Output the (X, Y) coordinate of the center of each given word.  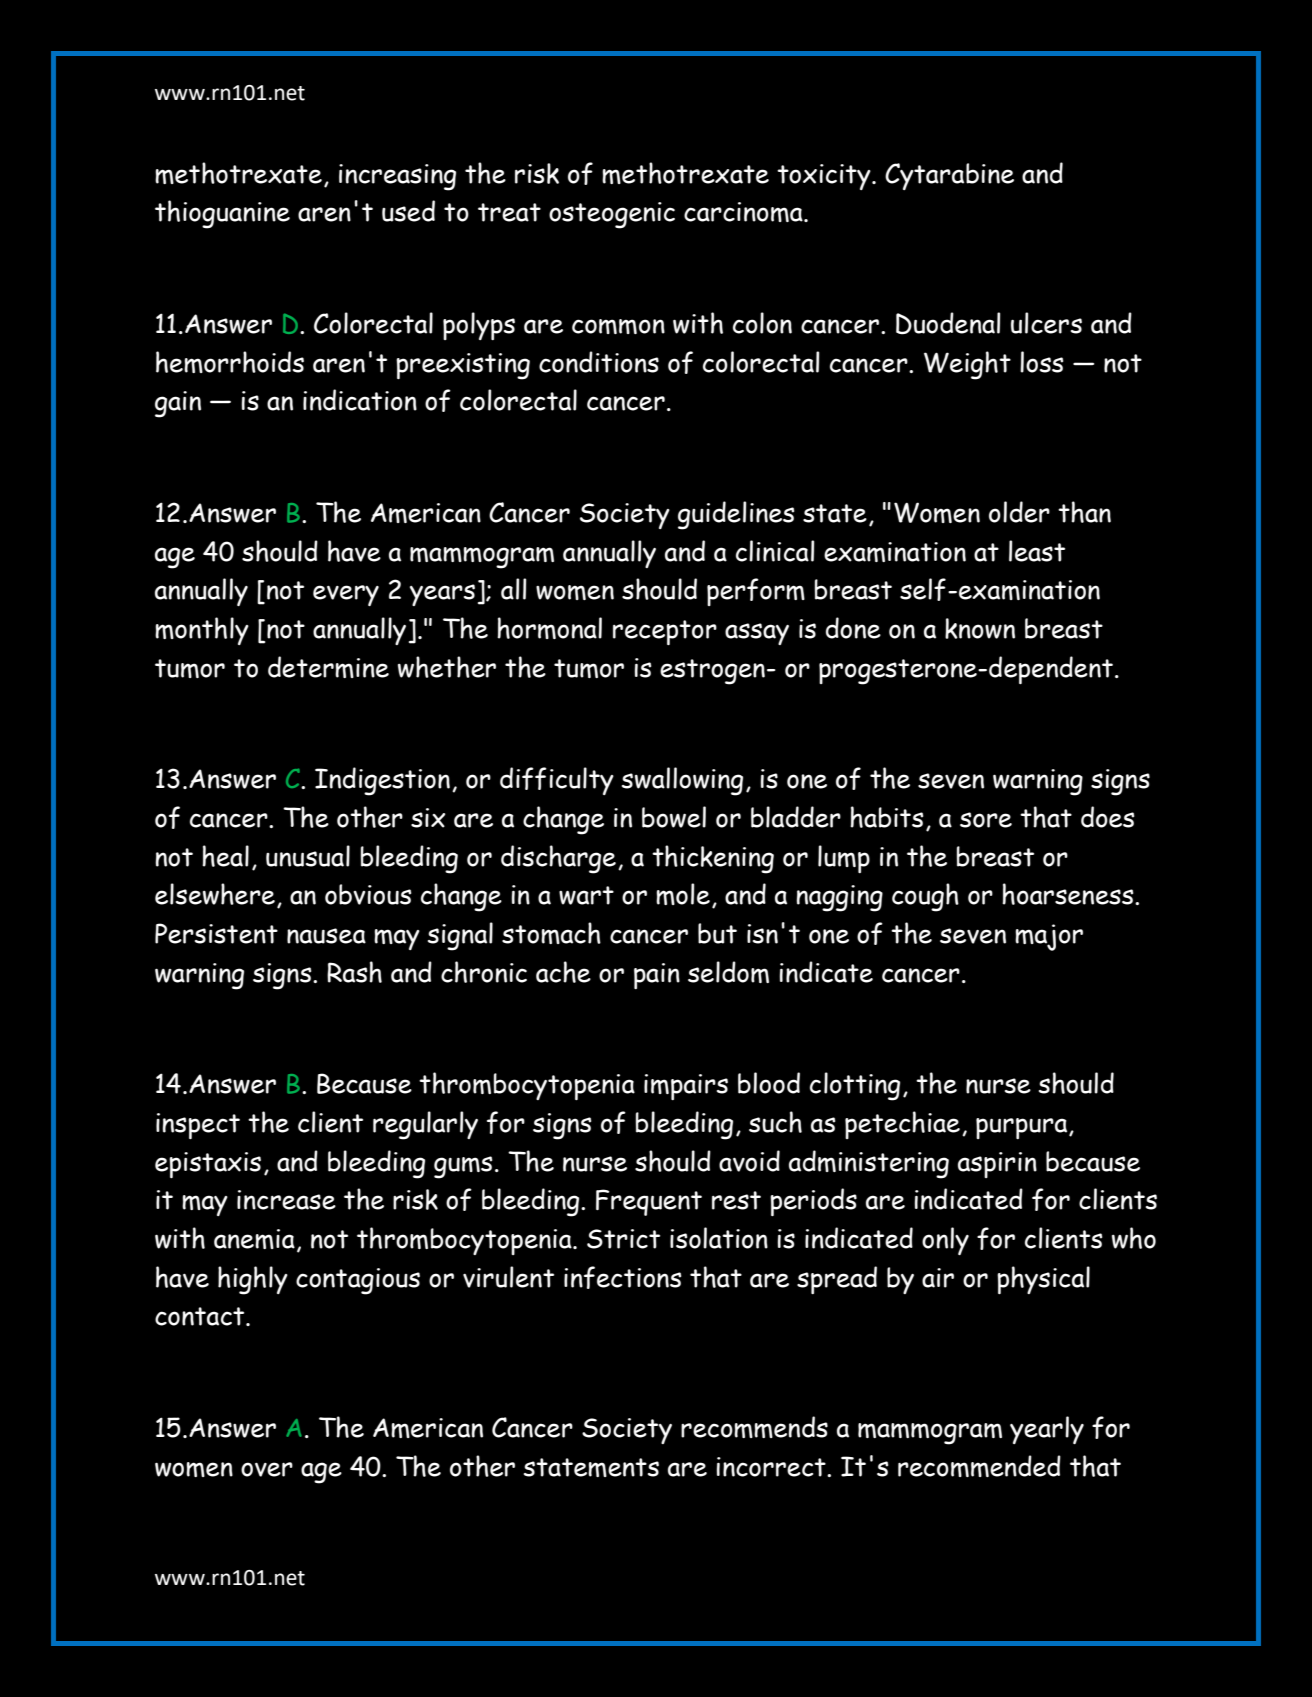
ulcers (1046, 323)
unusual (308, 856)
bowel (674, 817)
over (267, 1469)
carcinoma (744, 212)
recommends (754, 1427)
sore (986, 820)
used (408, 211)
